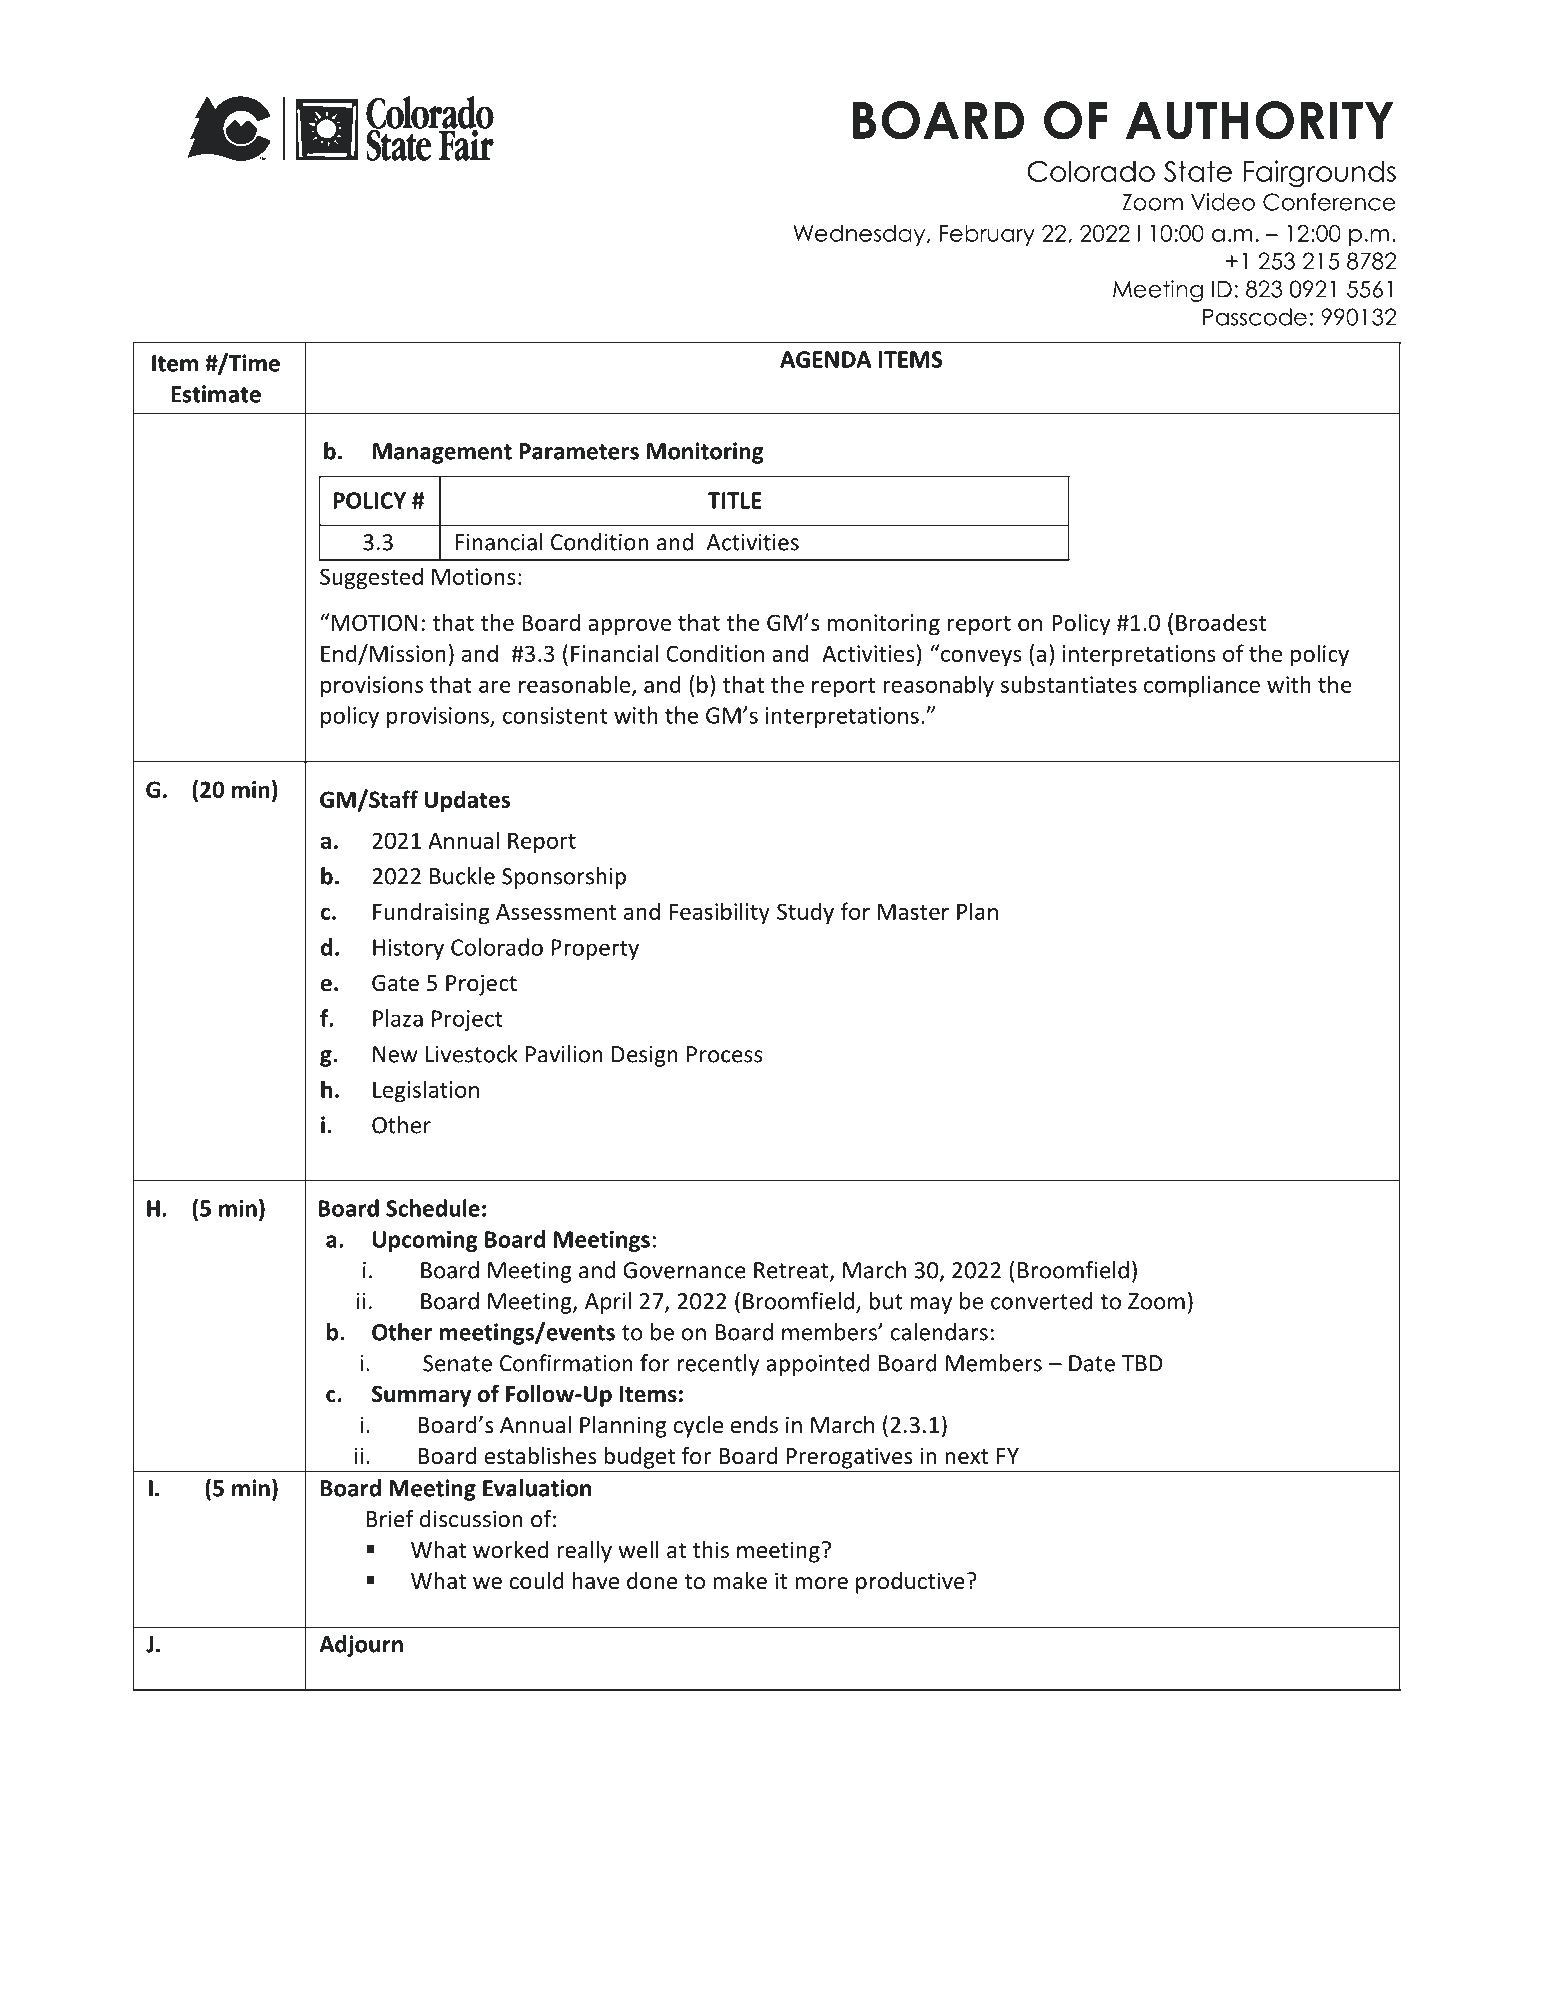  Describe the element at coordinates (1255, 317) in the screenshot. I see `Passcode` at that location.
